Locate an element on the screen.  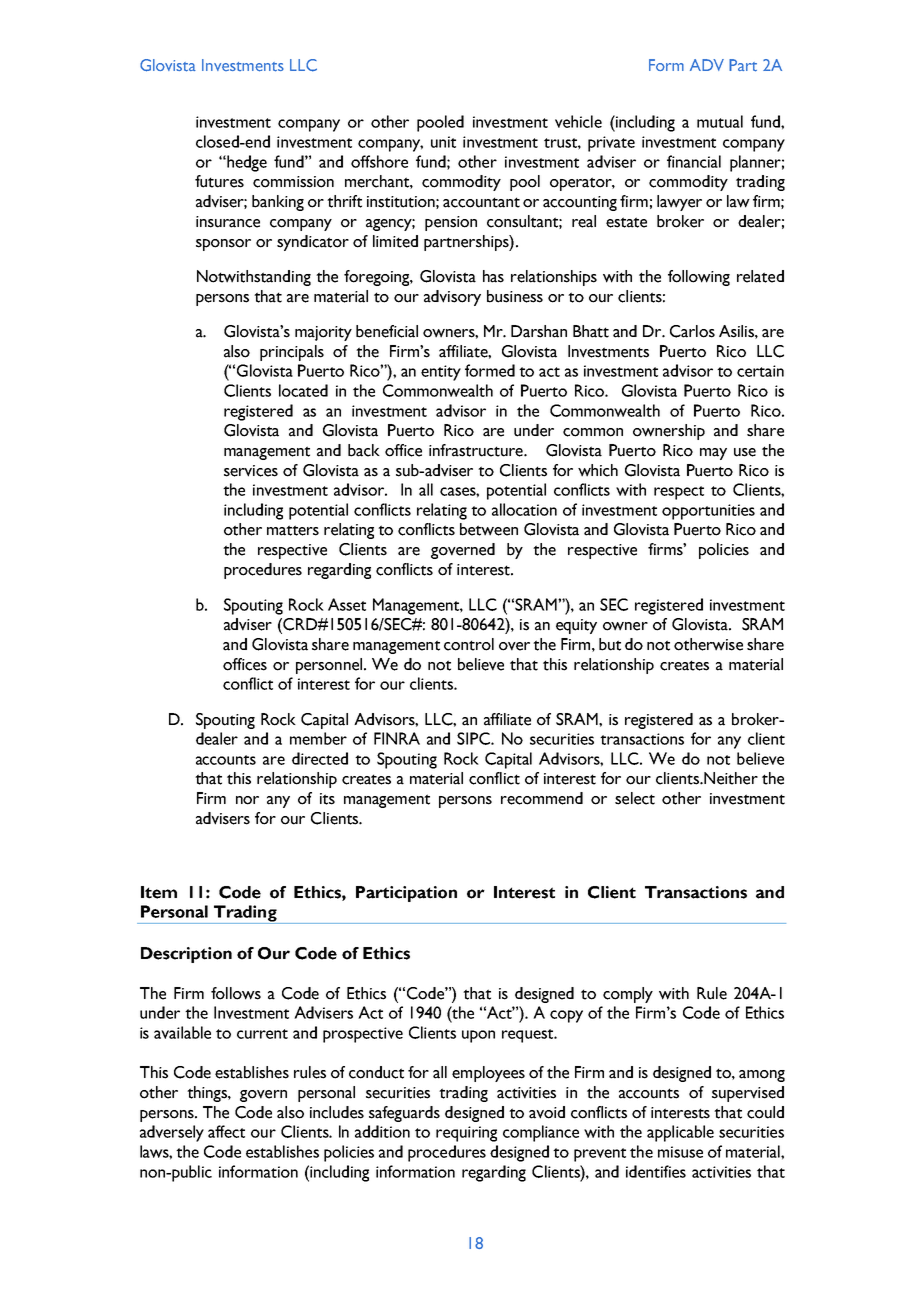
but is located at coordinates (610, 644).
